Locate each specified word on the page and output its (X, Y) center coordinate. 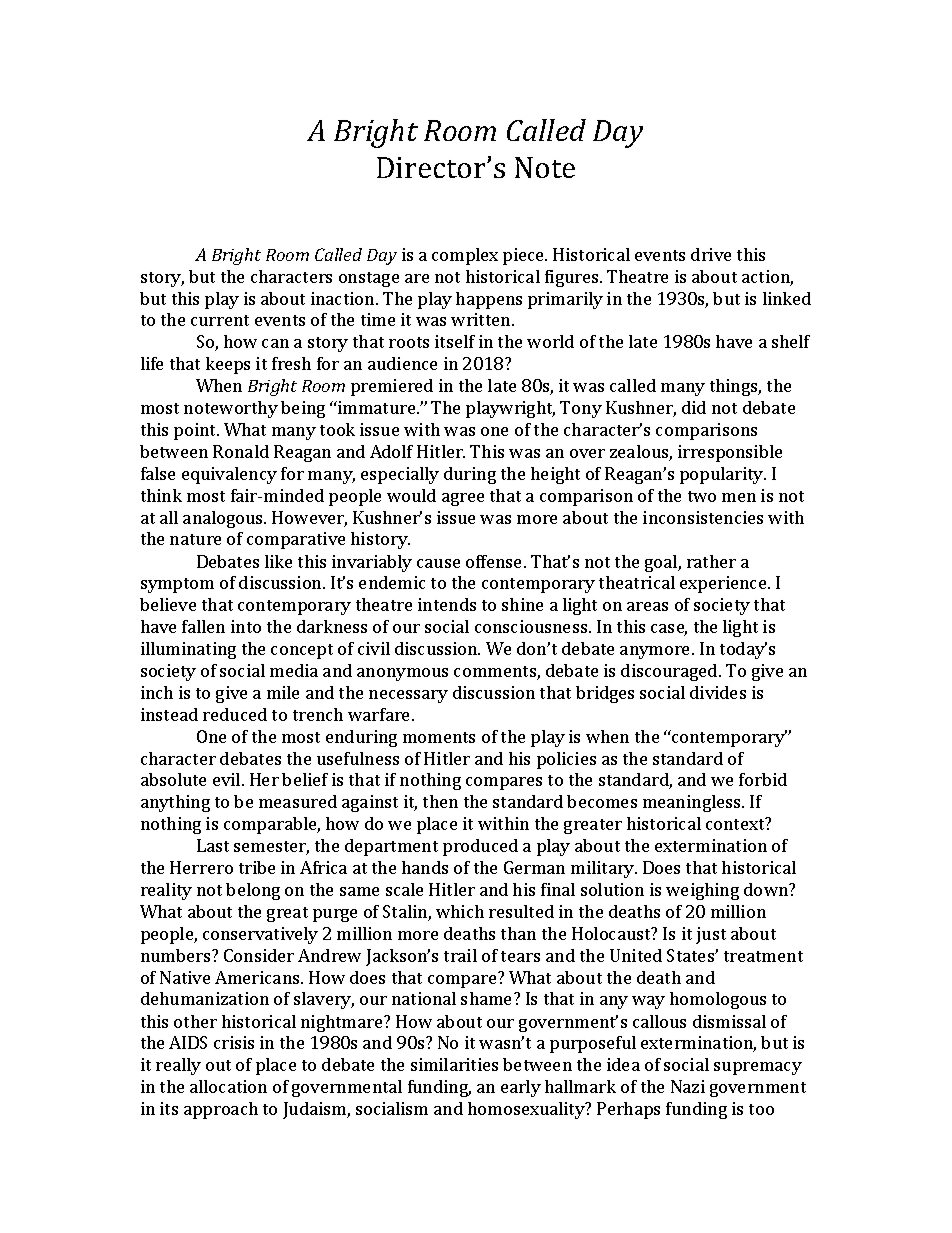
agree (463, 499)
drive (711, 254)
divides (718, 692)
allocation (228, 1086)
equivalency (229, 475)
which (460, 911)
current (220, 320)
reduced (235, 714)
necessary (408, 696)
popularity (723, 475)
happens (489, 300)
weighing (702, 891)
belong (253, 891)
